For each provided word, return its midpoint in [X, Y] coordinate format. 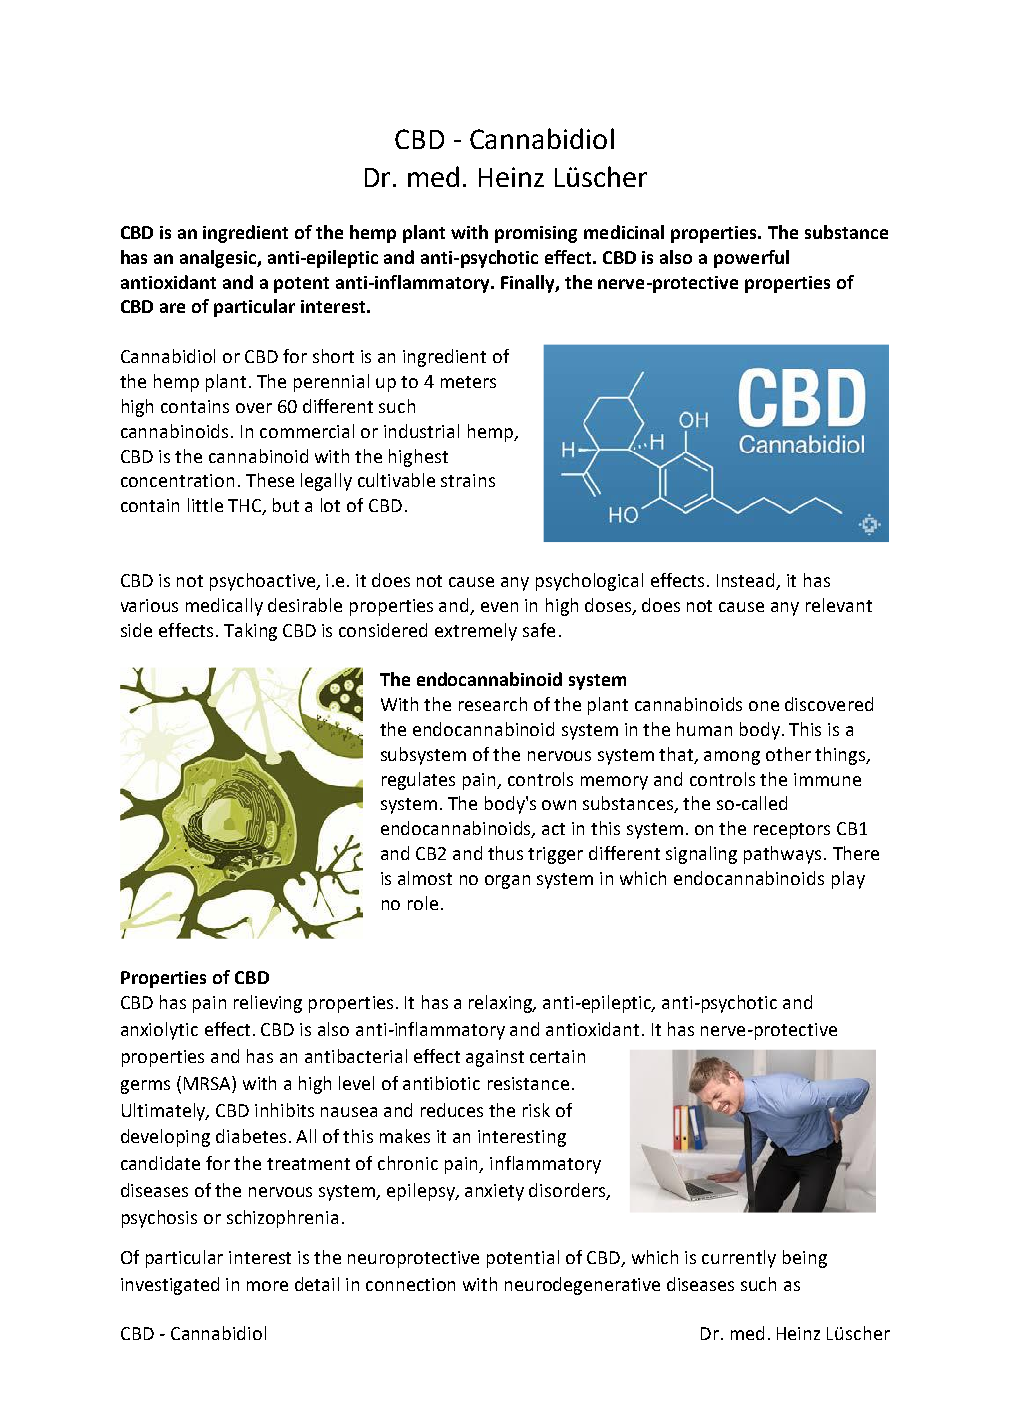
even [499, 607]
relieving [268, 1004]
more [267, 1286]
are [172, 308]
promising [536, 234]
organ [507, 882]
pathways [782, 855]
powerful [751, 259]
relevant [839, 605]
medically [224, 607]
